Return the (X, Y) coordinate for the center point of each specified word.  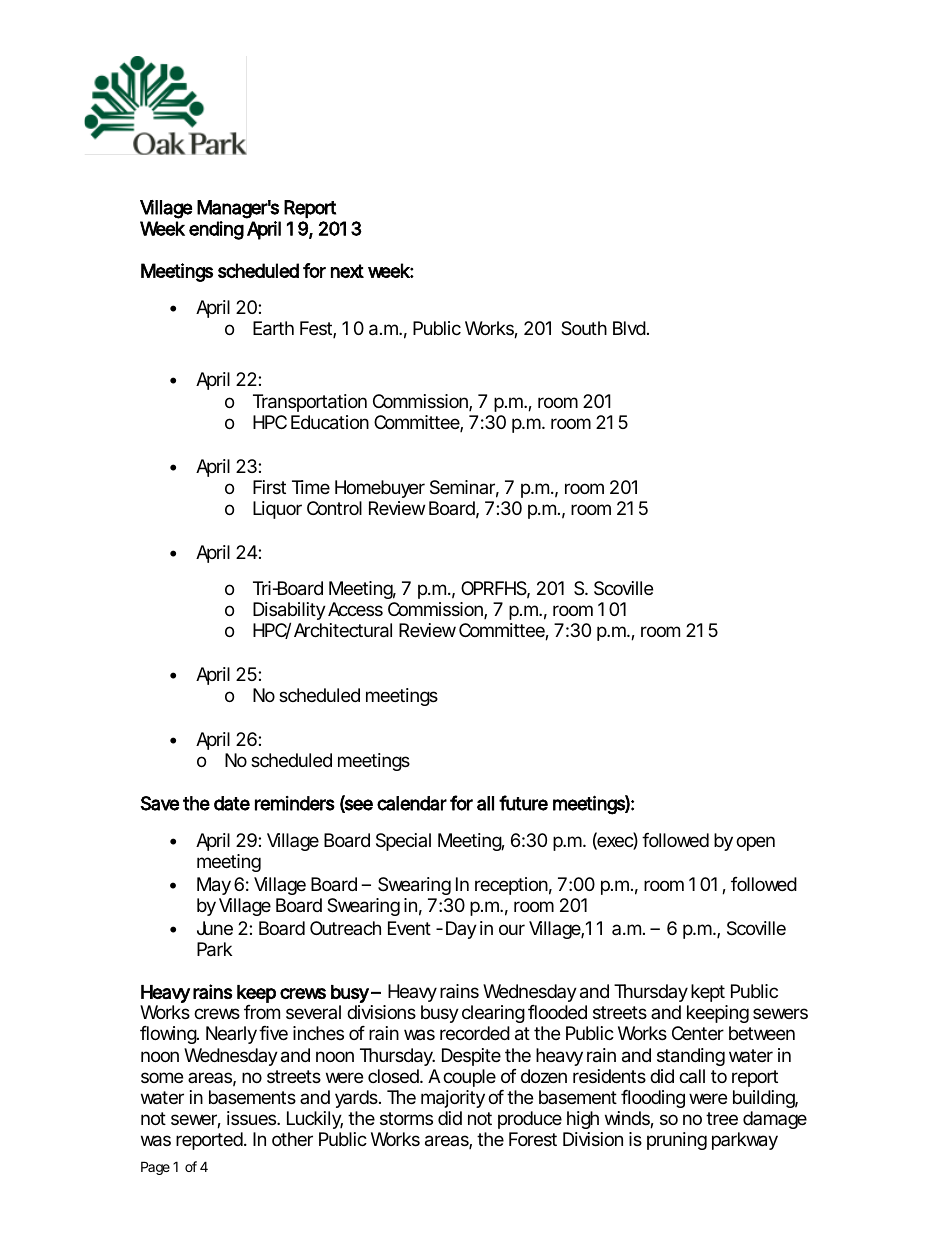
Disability (289, 612)
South (584, 328)
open (755, 843)
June (215, 928)
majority (453, 1099)
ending (216, 230)
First (269, 487)
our (512, 929)
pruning (677, 1141)
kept (708, 993)
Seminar (464, 488)
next (347, 271)
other (292, 1139)
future (523, 803)
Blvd (629, 328)
